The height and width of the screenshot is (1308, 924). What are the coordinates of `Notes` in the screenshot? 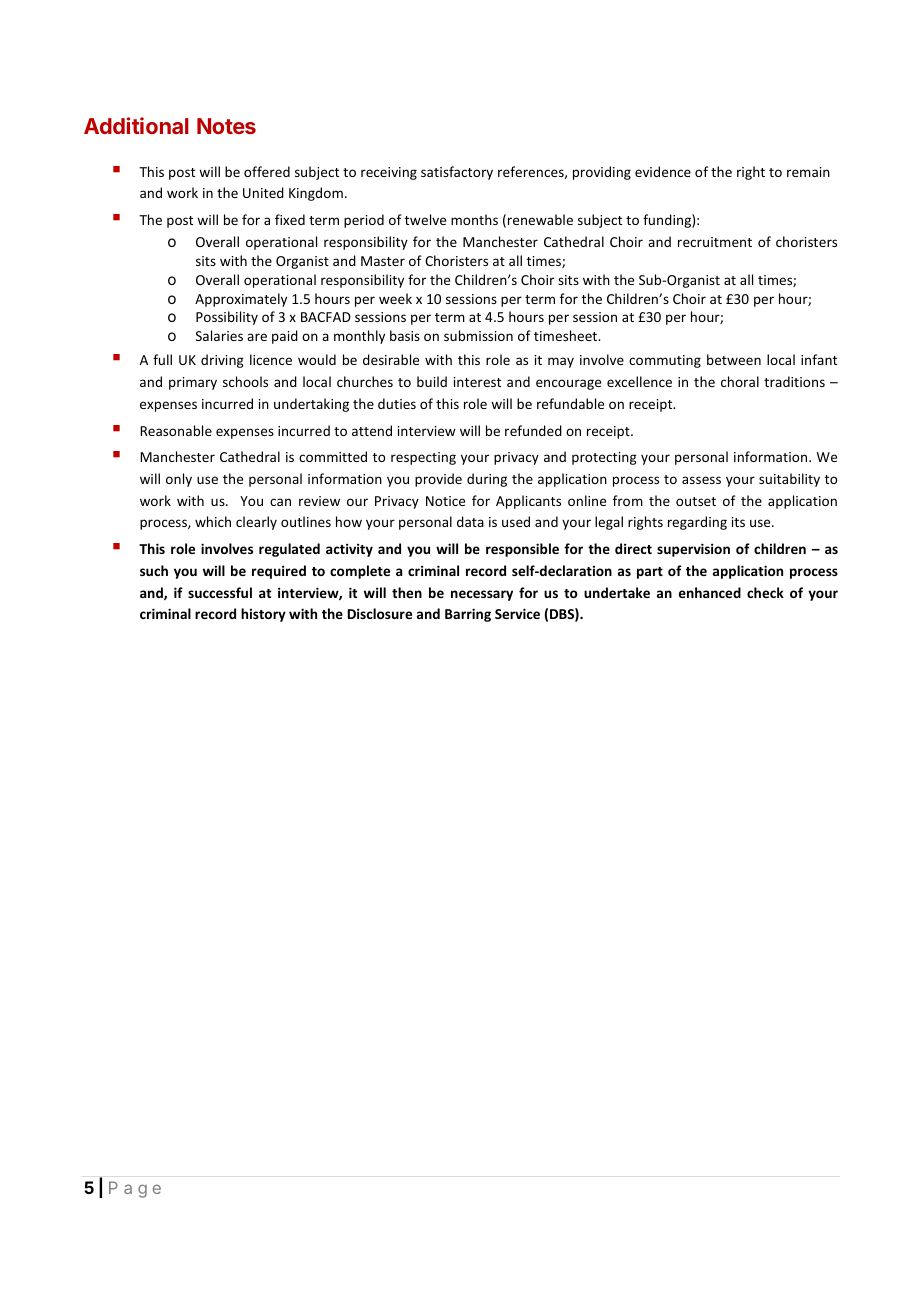 It's located at (226, 126).
